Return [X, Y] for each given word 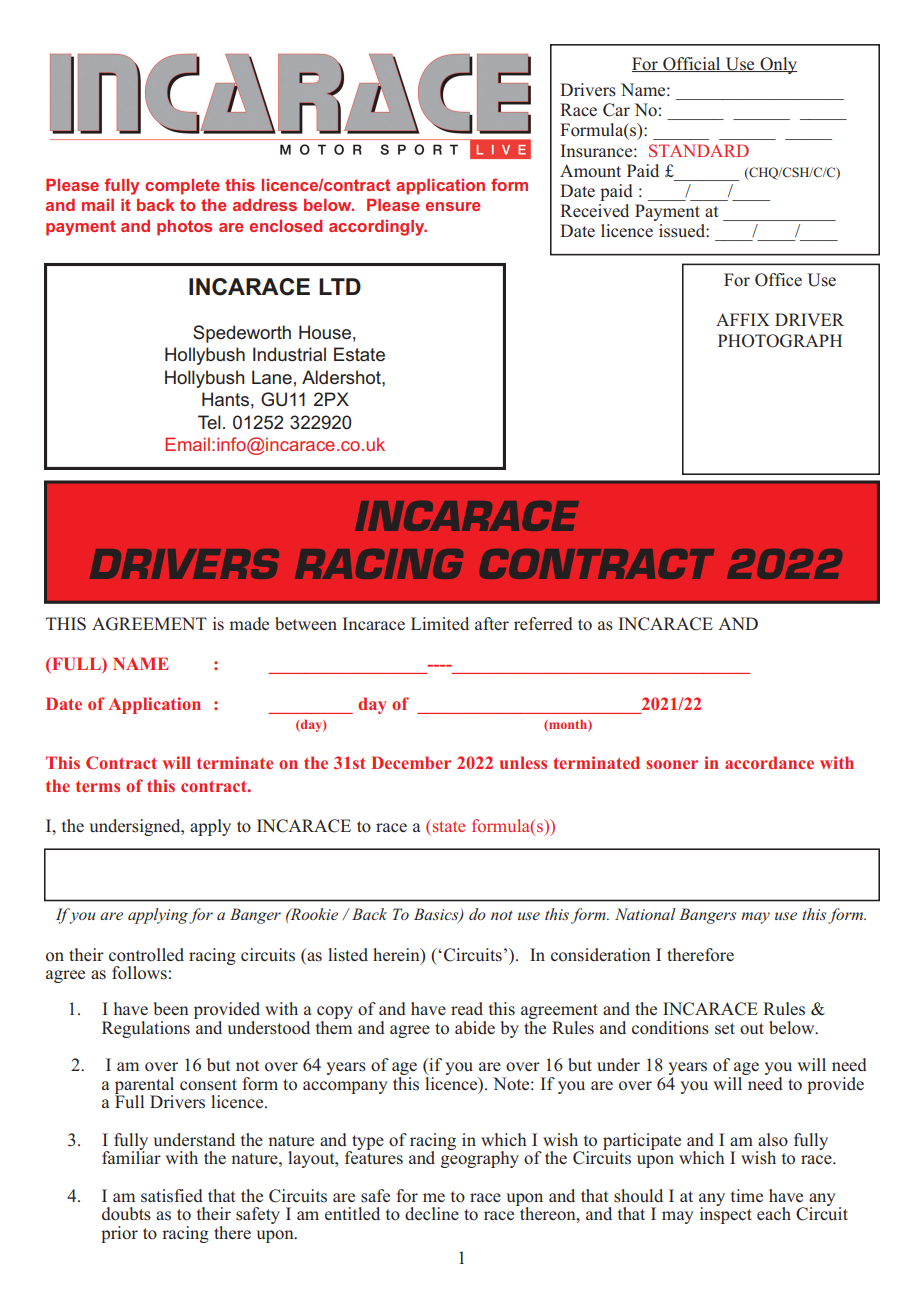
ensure [453, 206]
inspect [726, 1214]
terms [98, 786]
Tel [209, 422]
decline [432, 1213]
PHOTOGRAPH [780, 341]
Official [692, 64]
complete [182, 187]
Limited [440, 623]
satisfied [172, 1195]
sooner [672, 764]
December [411, 762]
